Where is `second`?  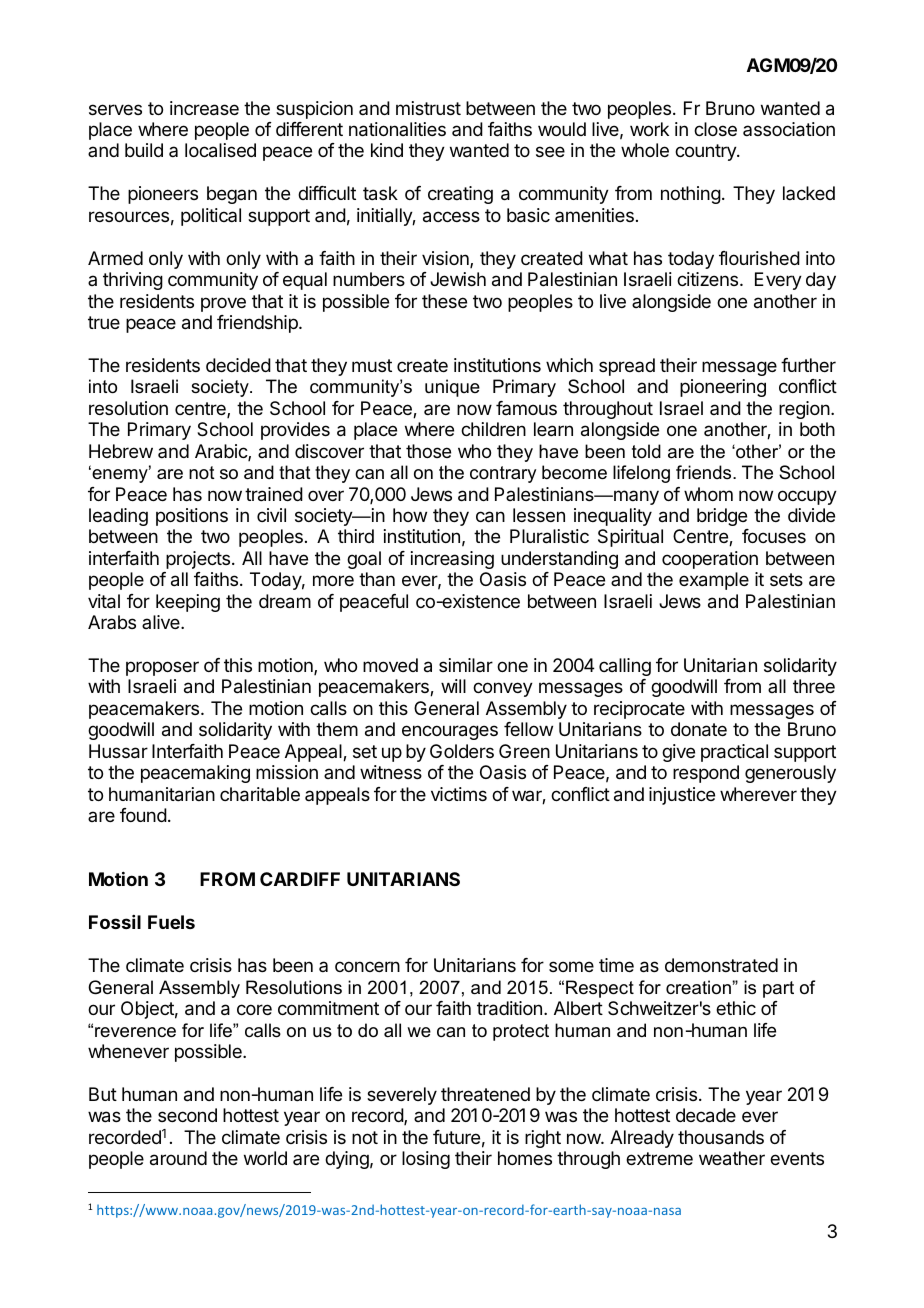
second is located at coordinates (187, 1115).
